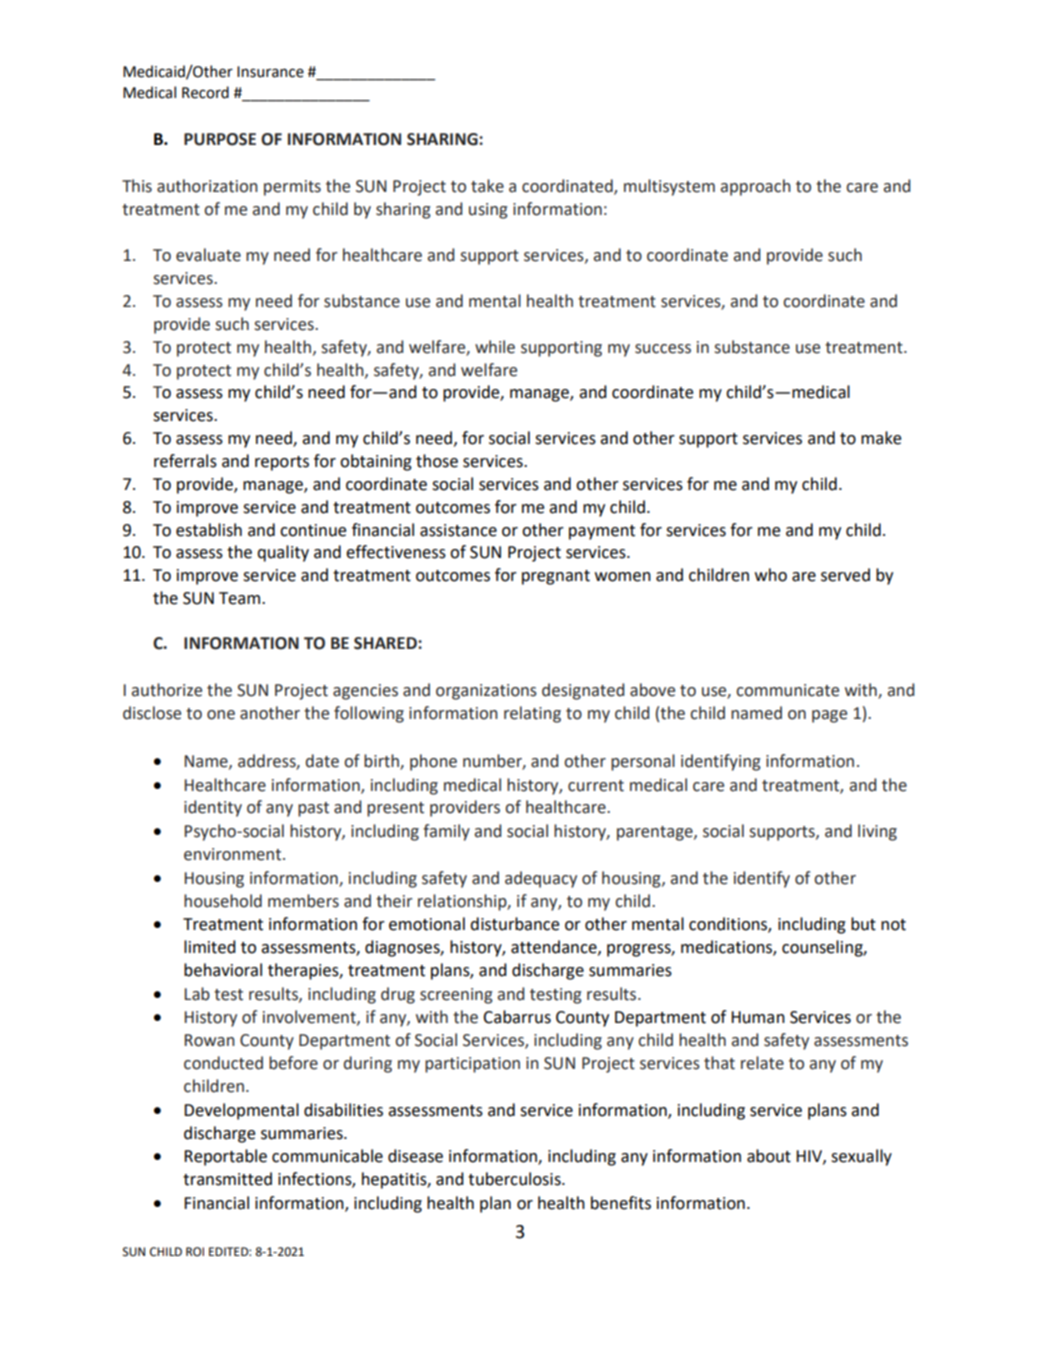  What do you see at coordinates (458, 530) in the screenshot?
I see `assistance` at bounding box center [458, 530].
